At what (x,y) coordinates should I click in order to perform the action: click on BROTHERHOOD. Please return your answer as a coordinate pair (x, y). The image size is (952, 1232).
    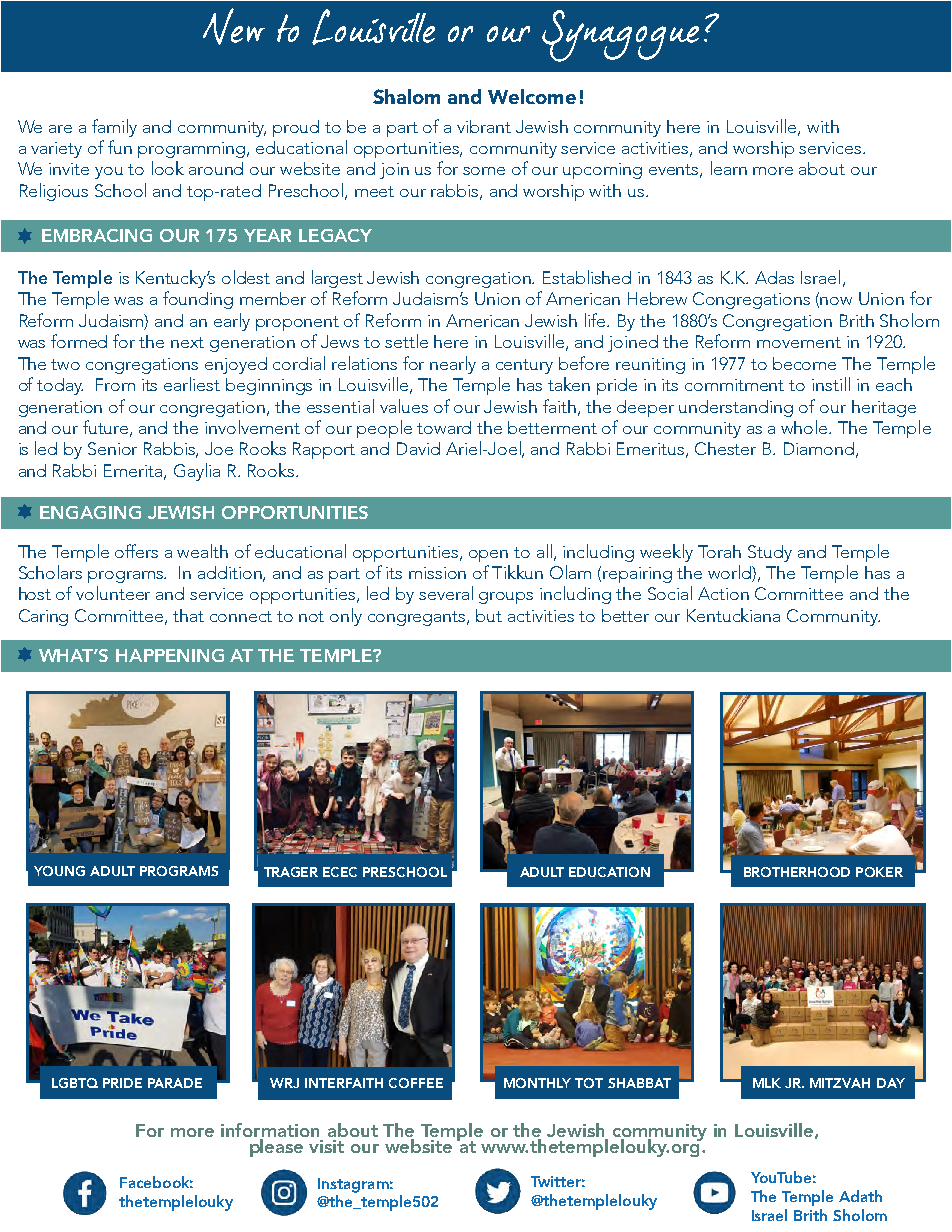
    Looking at the image, I should click on (797, 872).
